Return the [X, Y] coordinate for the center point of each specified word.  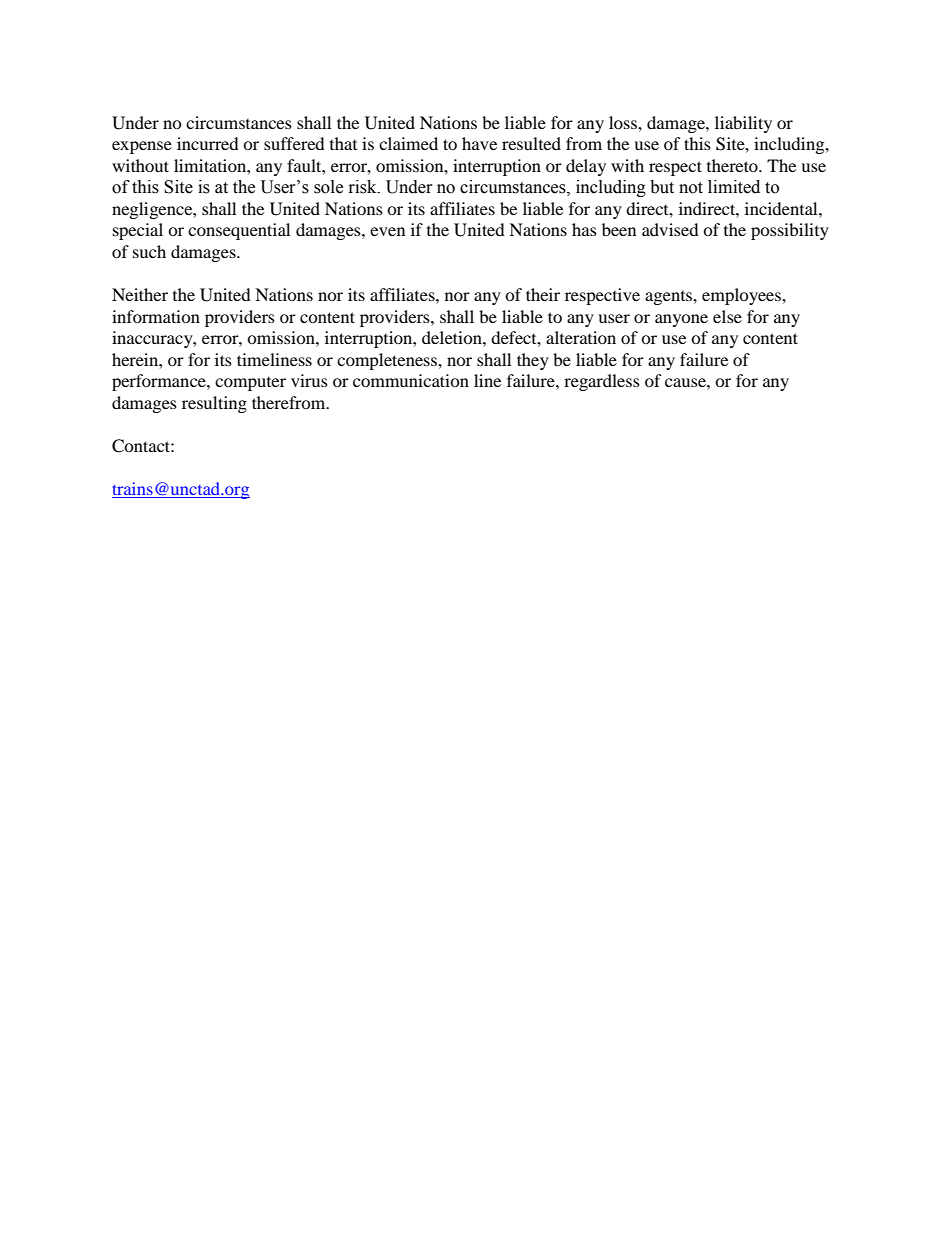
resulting [214, 404]
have [479, 143]
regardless [602, 382]
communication [411, 380]
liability [743, 124]
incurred [208, 143]
